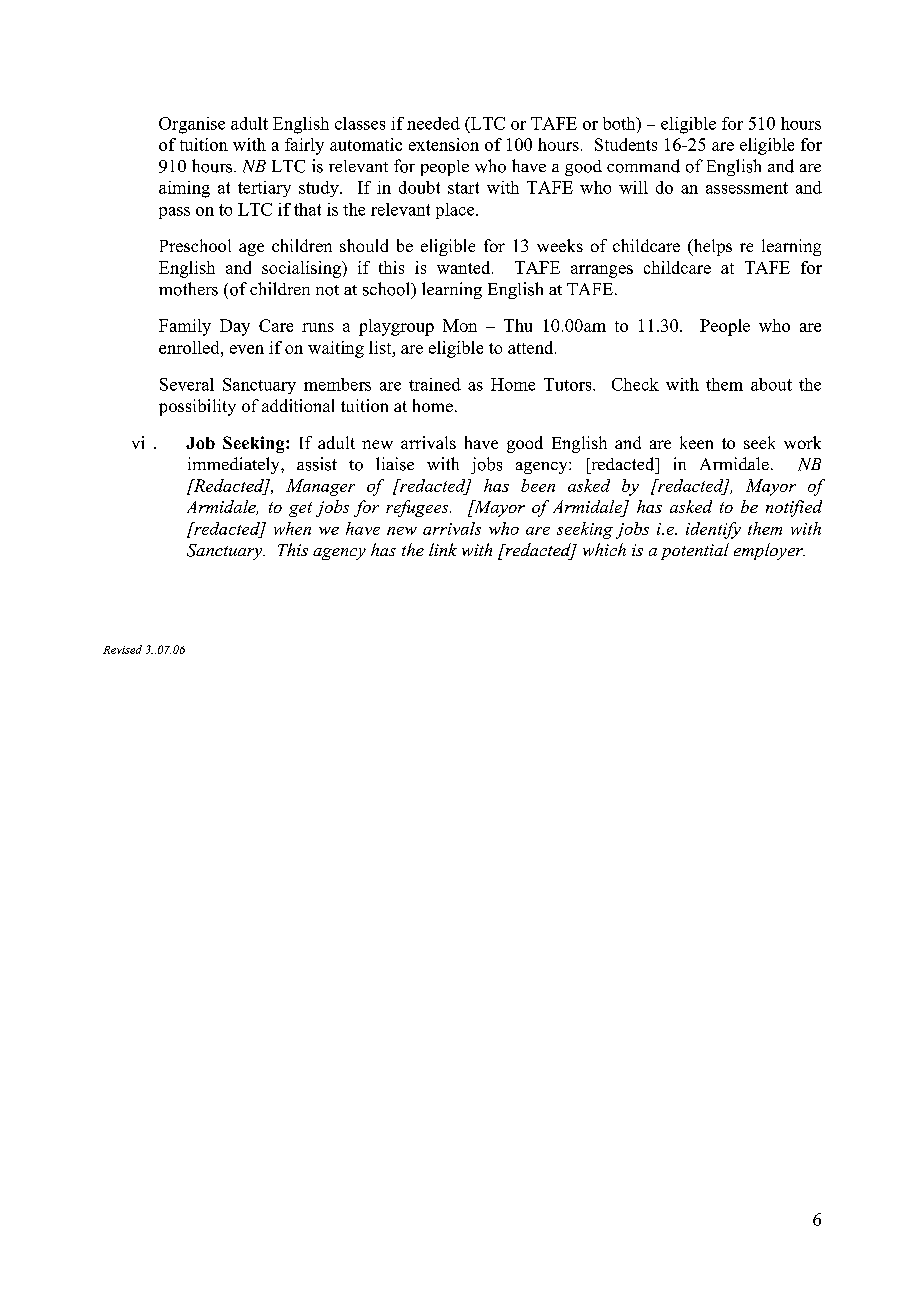 This page has height=1308, width=924. What do you see at coordinates (626, 144) in the page?
I see `Students` at bounding box center [626, 144].
